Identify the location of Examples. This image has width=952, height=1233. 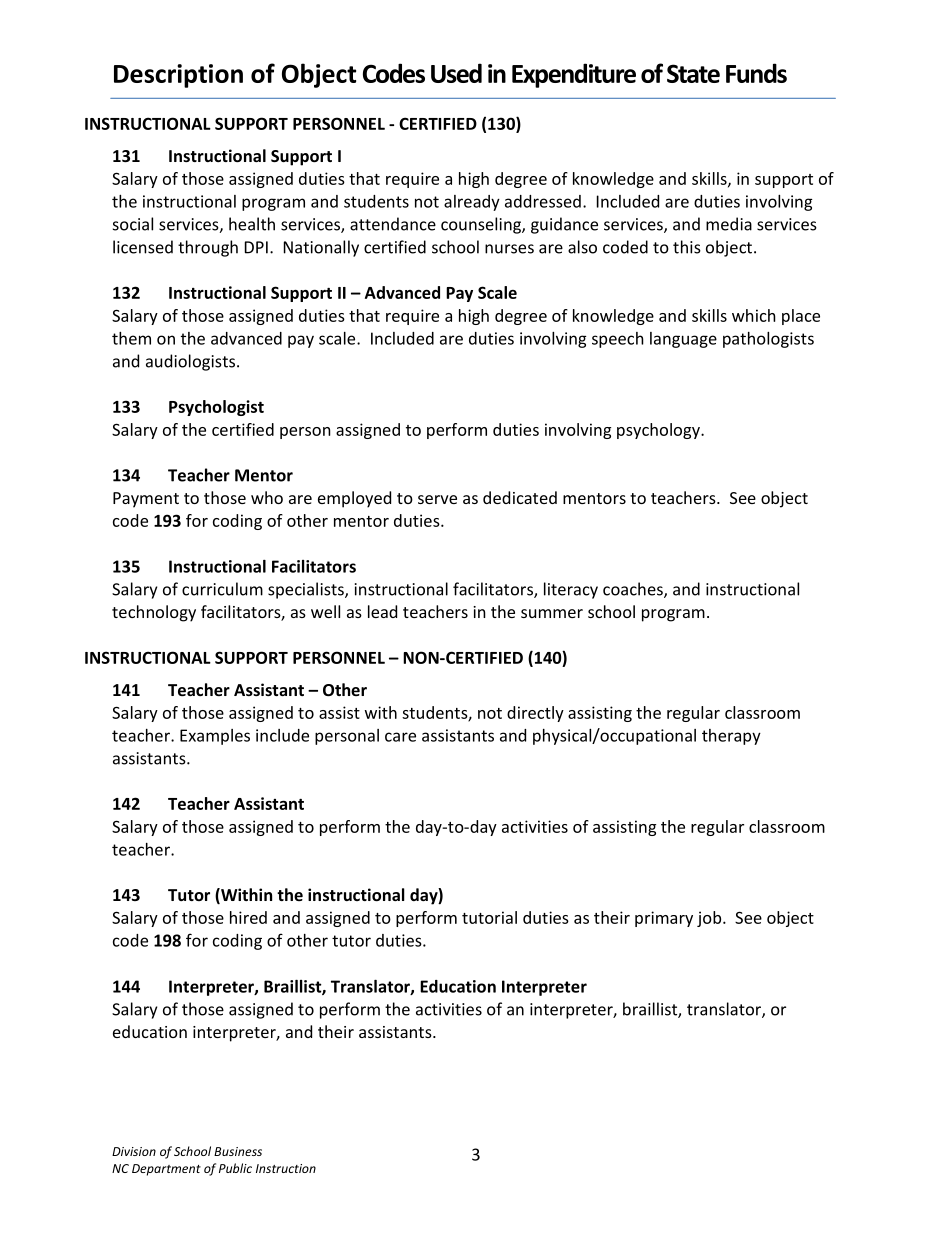
(215, 737).
